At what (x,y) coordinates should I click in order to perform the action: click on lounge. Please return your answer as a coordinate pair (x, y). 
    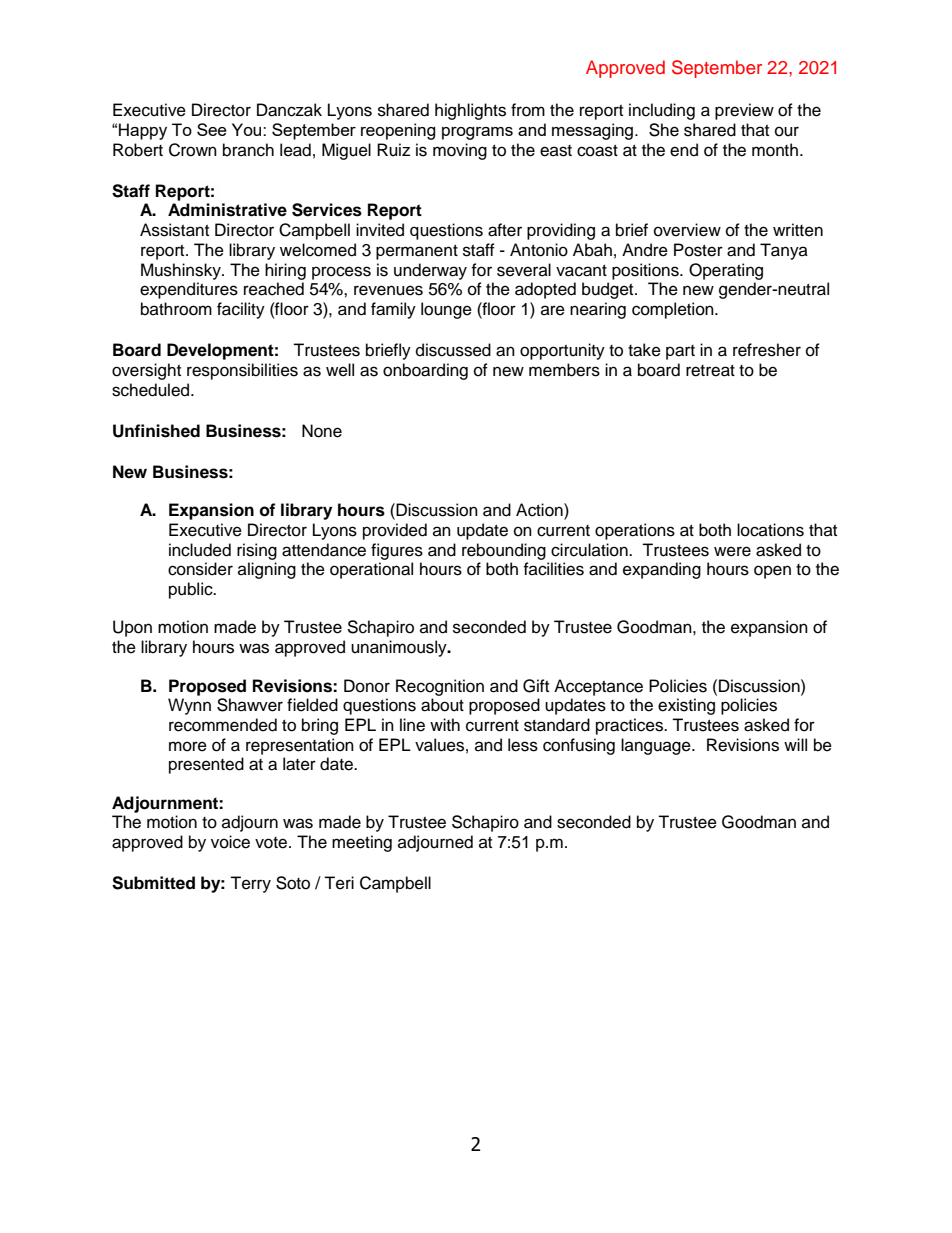
    Looking at the image, I should click on (446, 310).
